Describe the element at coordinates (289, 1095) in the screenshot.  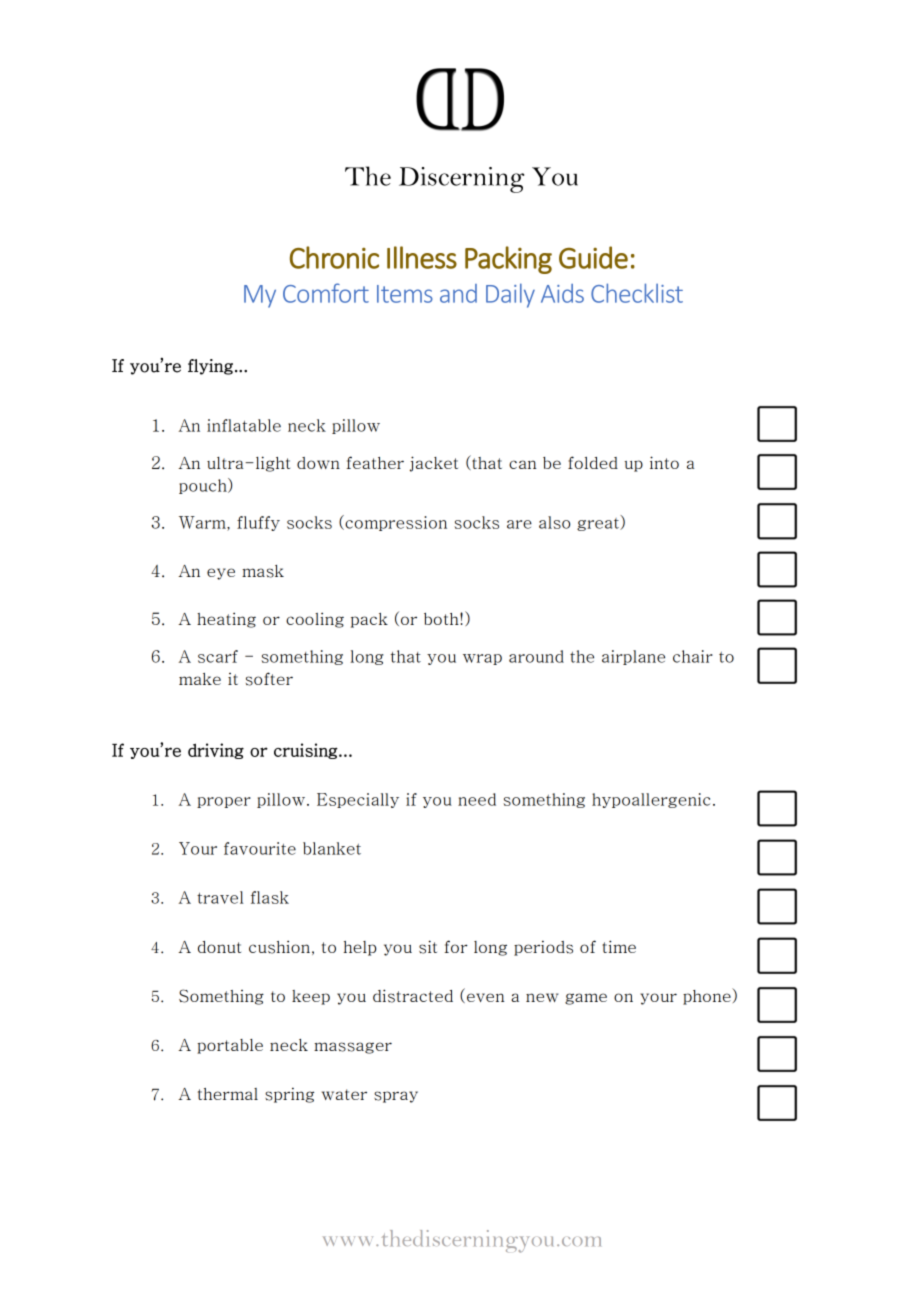
I see `spring` at that location.
